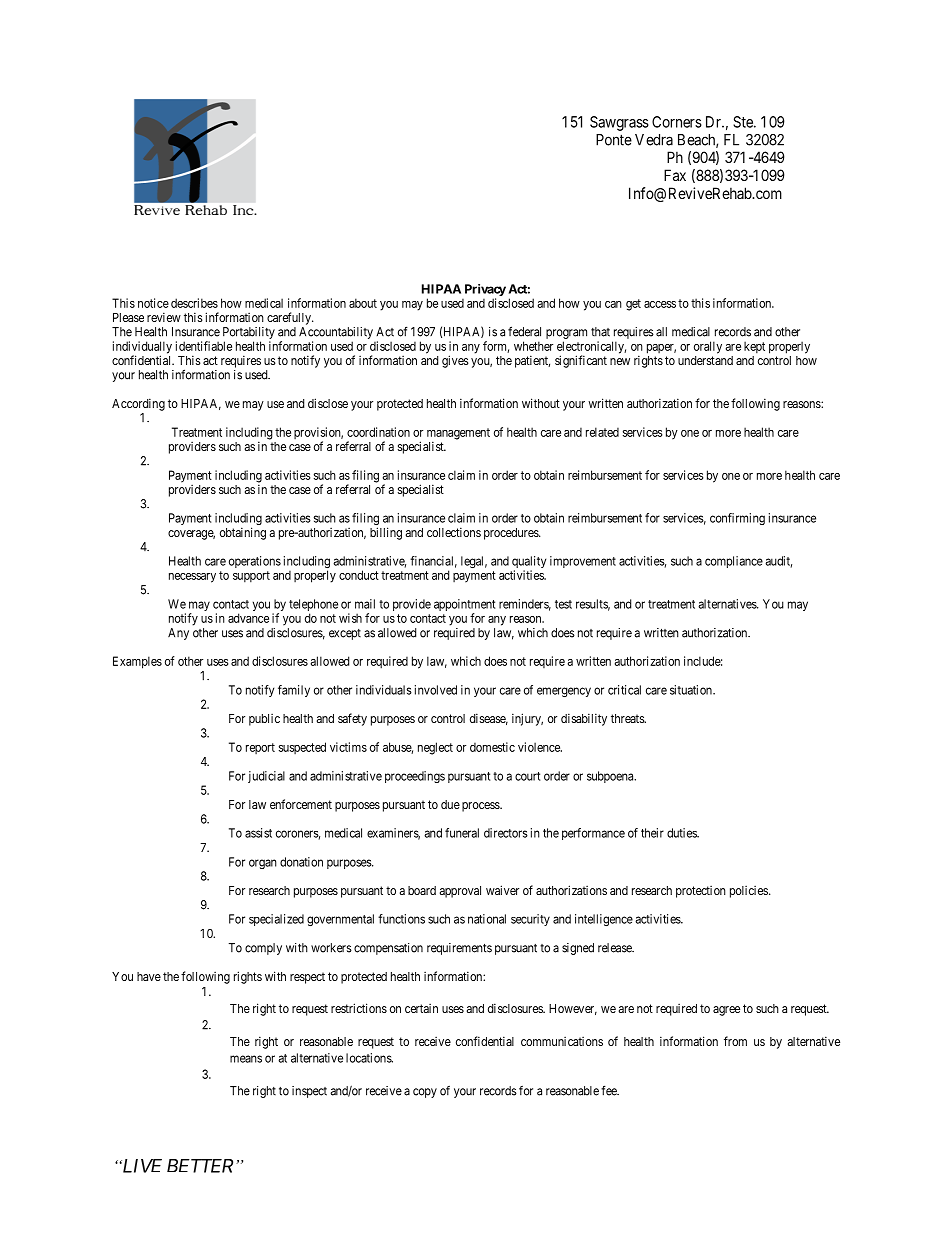 The height and width of the screenshot is (1233, 952). I want to click on Ponte, so click(614, 140).
